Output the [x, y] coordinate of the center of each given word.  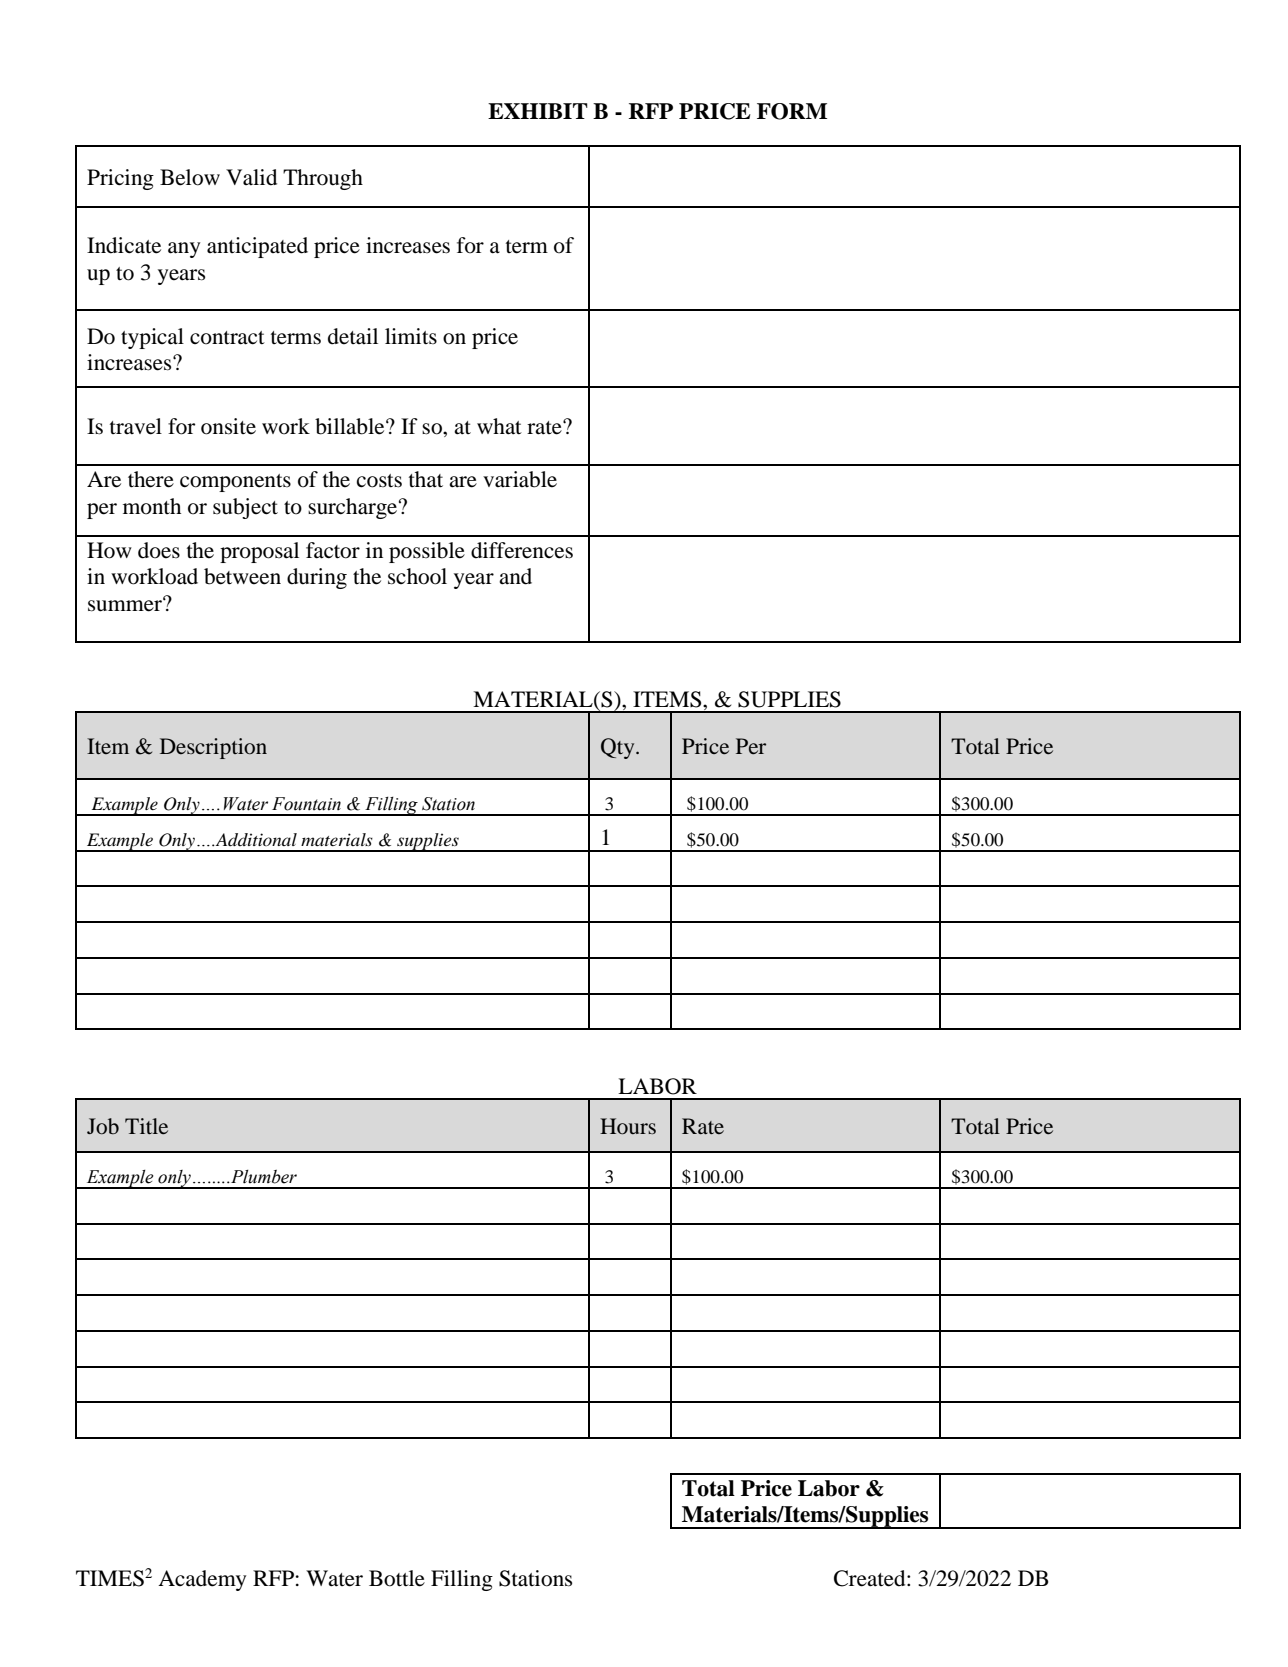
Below [190, 177]
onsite [228, 426]
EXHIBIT [538, 111]
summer [126, 605]
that [426, 479]
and [515, 576]
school [417, 576]
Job [103, 1126]
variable [520, 479]
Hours [628, 1126]
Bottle [397, 1578]
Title [146, 1126]
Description [213, 748]
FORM [792, 111]
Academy [202, 1580]
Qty [619, 748]
